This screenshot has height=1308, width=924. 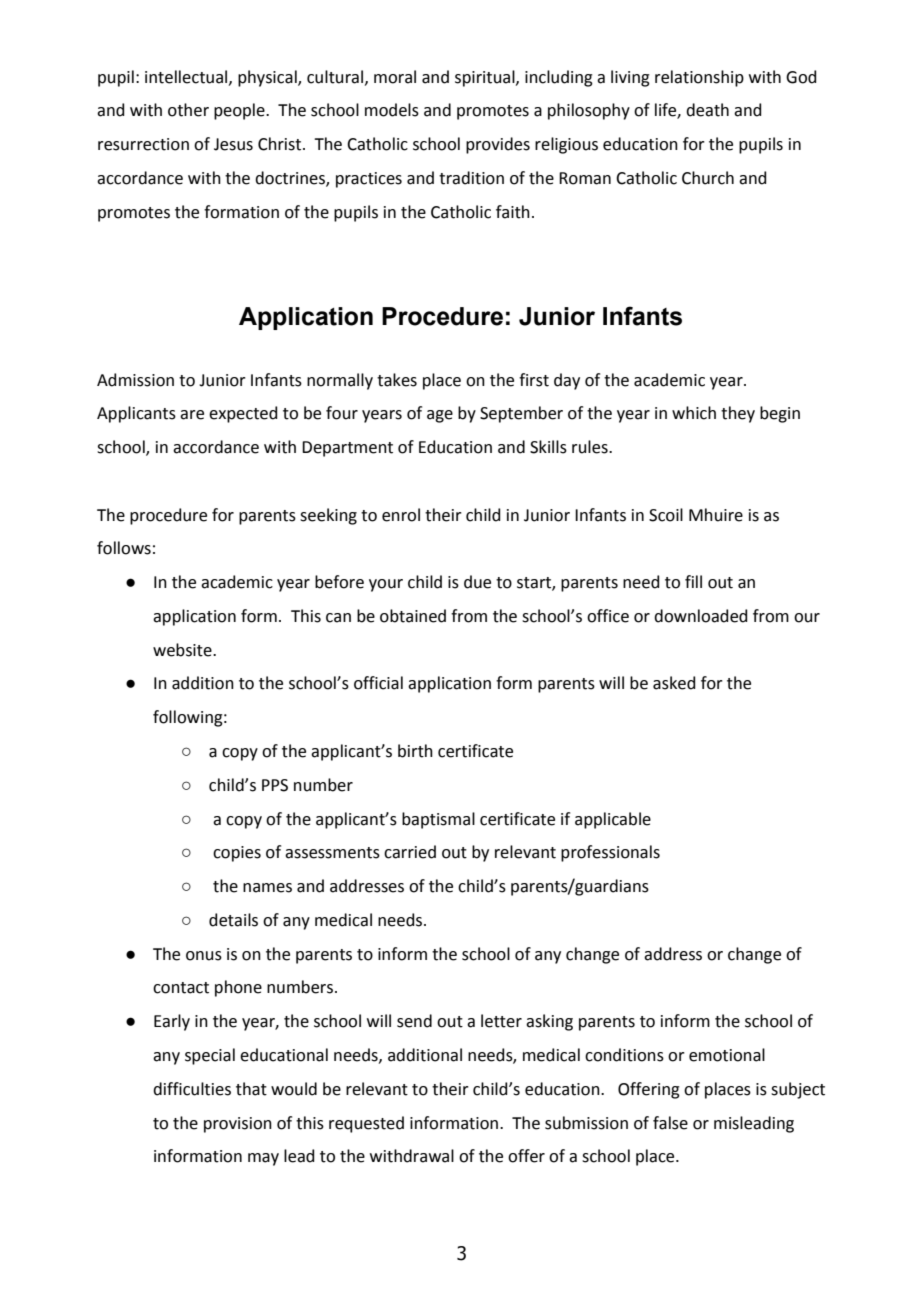 I want to click on birth, so click(x=415, y=751).
